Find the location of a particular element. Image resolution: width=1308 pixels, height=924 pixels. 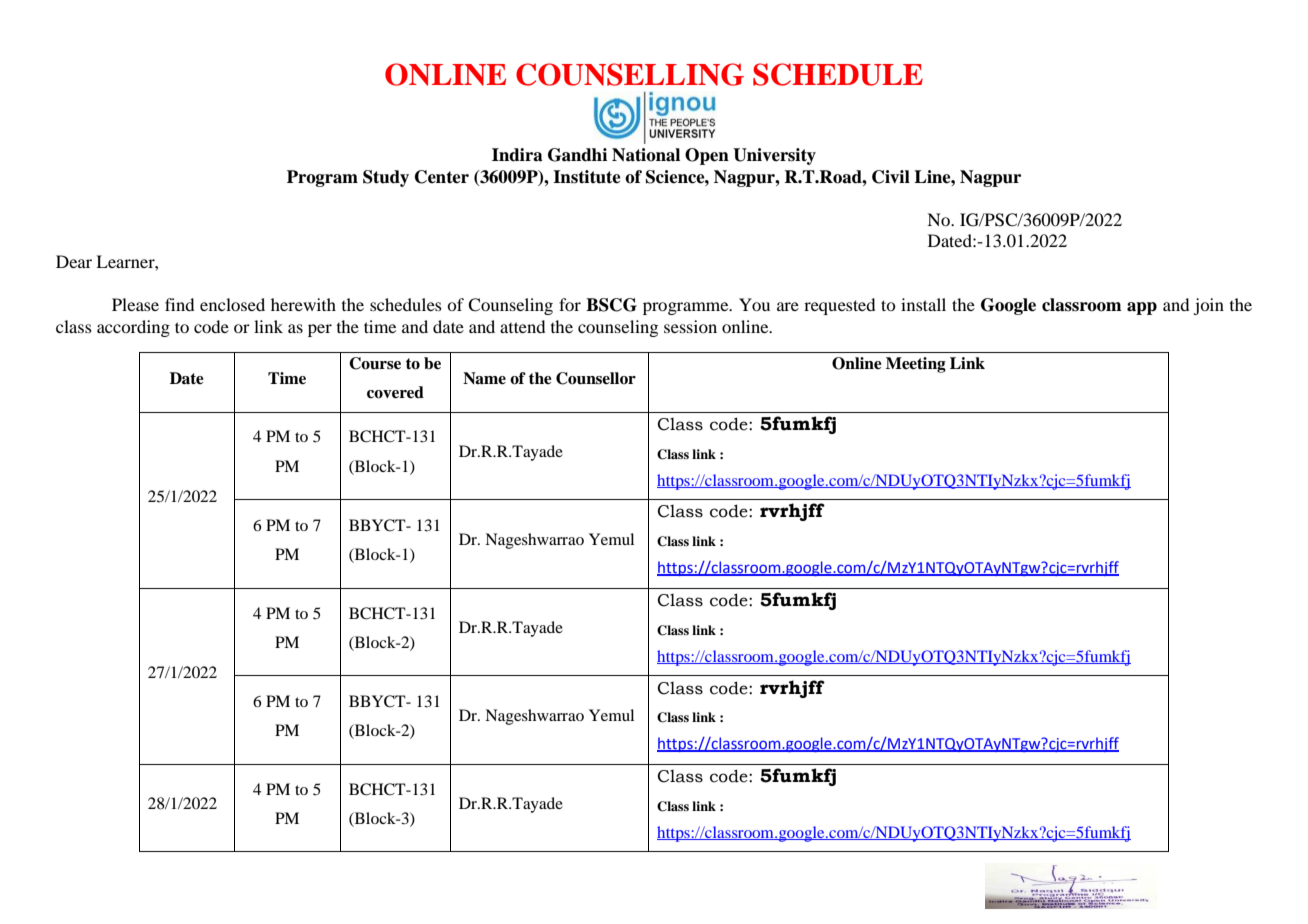

for is located at coordinates (570, 304).
